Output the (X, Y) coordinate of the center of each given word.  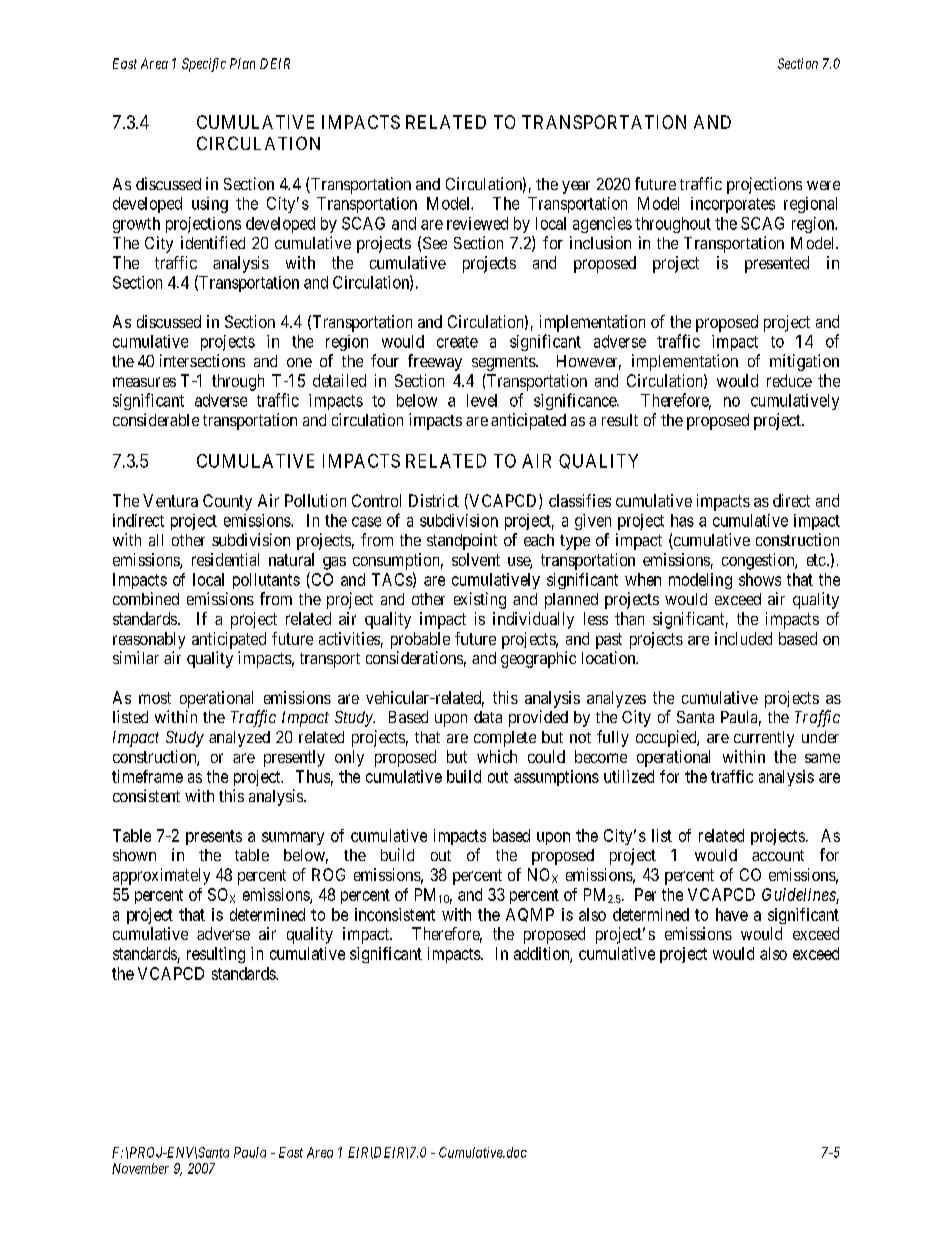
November (140, 1168)
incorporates (733, 205)
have (732, 914)
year (576, 187)
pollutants (266, 581)
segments (504, 363)
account (778, 855)
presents (214, 837)
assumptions (556, 778)
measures (144, 382)
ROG (328, 874)
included (743, 638)
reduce (789, 380)
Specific (204, 65)
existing (480, 600)
